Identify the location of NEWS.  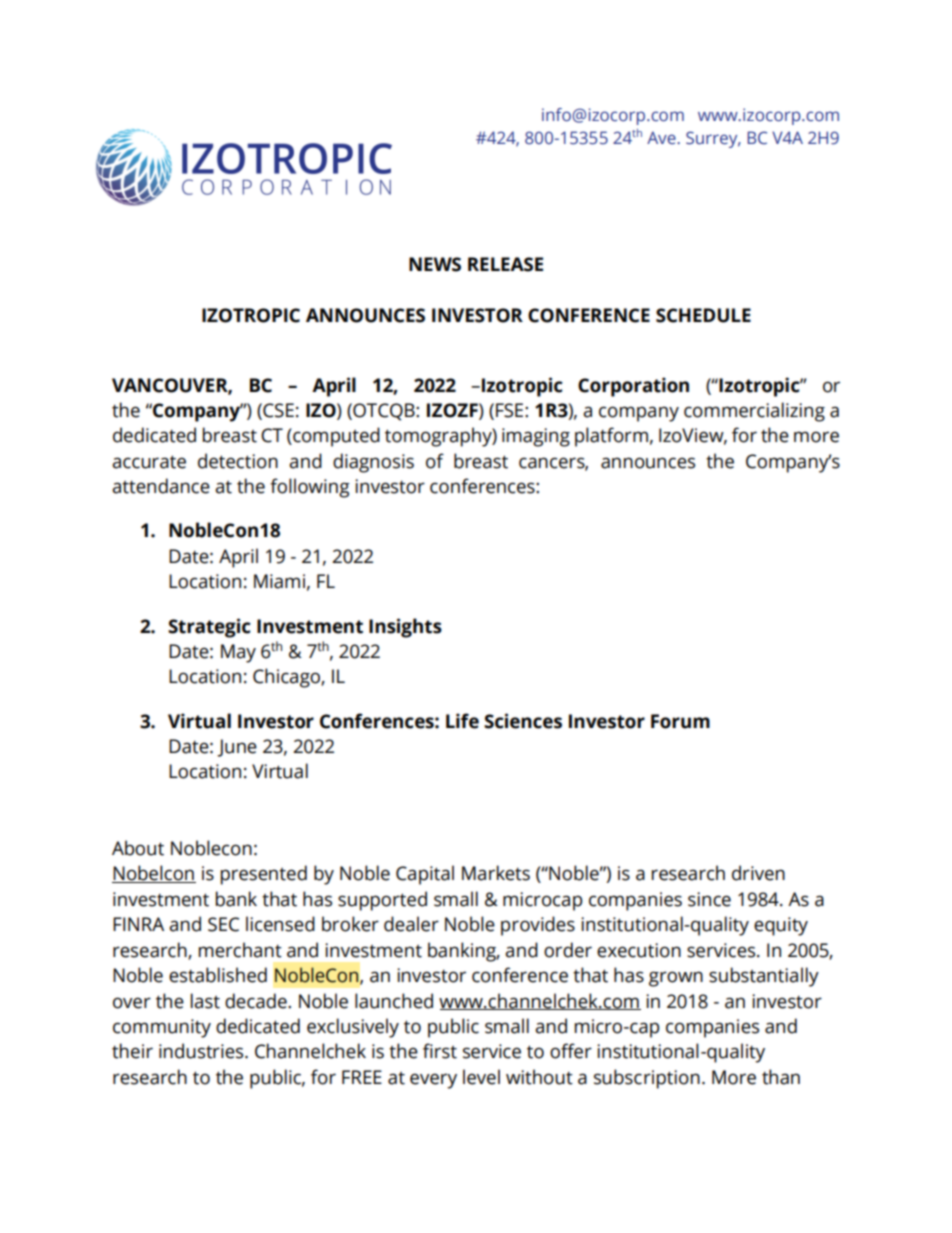
(435, 264).
